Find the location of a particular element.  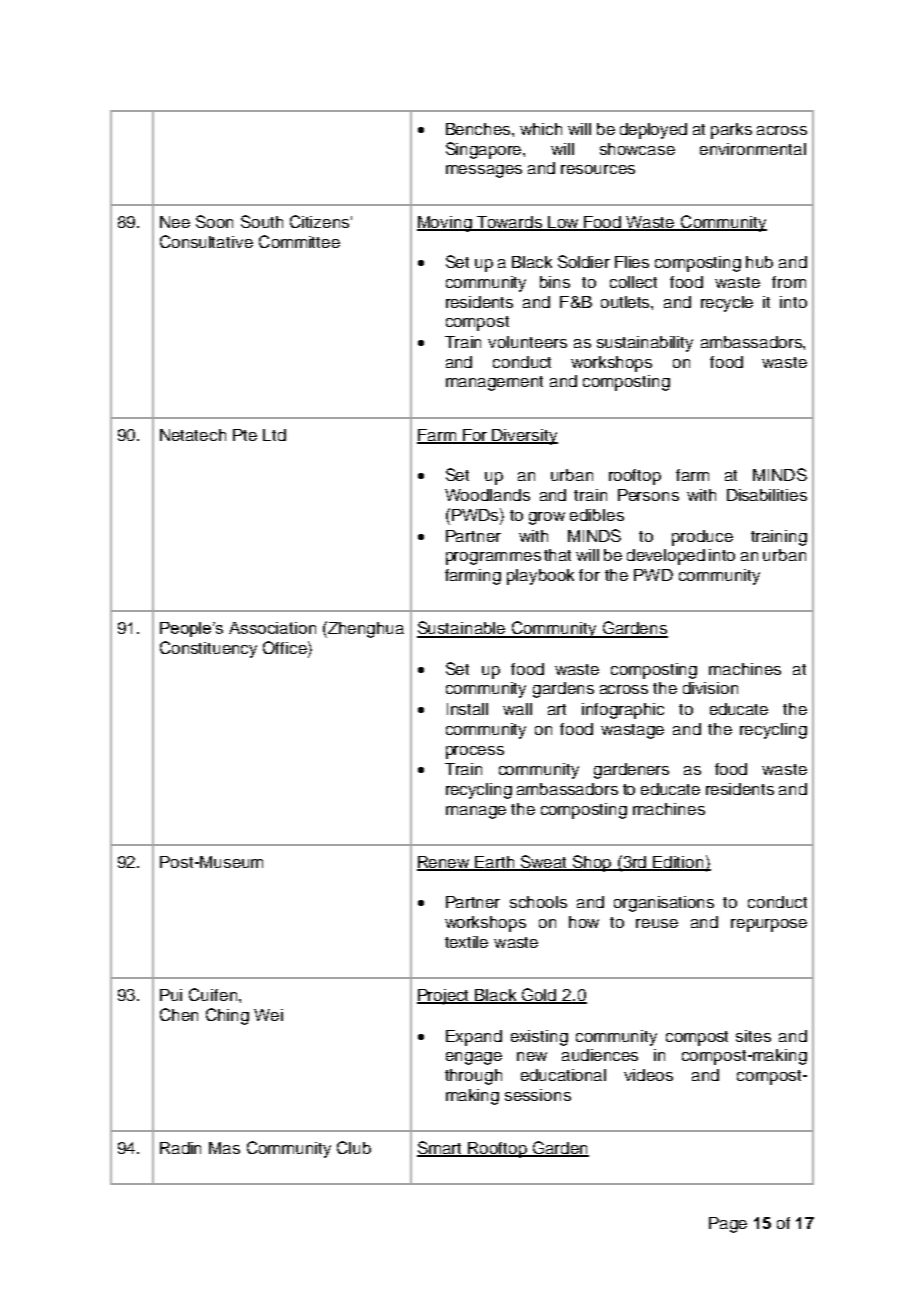

Smart is located at coordinates (441, 1149).
